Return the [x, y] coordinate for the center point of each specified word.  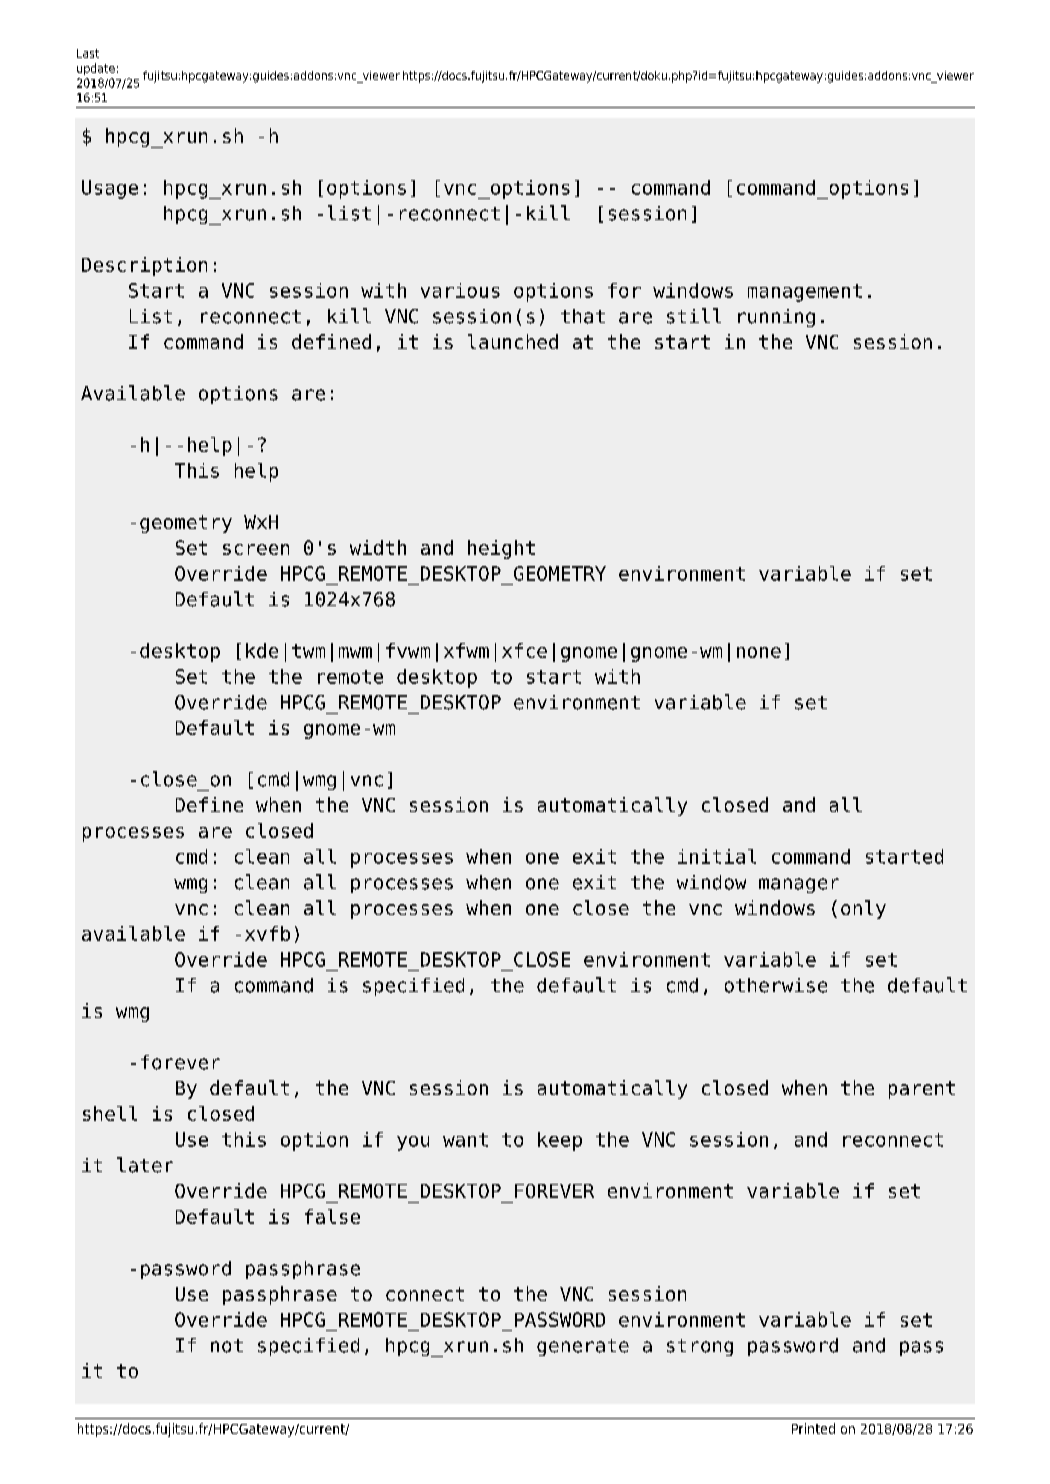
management [805, 293]
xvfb [267, 933]
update [96, 69]
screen [256, 549]
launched [513, 341]
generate [583, 1347]
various [460, 290]
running [776, 318]
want [465, 1140]
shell [110, 1113]
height [501, 549]
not [227, 1346]
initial [717, 856]
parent [922, 1090]
